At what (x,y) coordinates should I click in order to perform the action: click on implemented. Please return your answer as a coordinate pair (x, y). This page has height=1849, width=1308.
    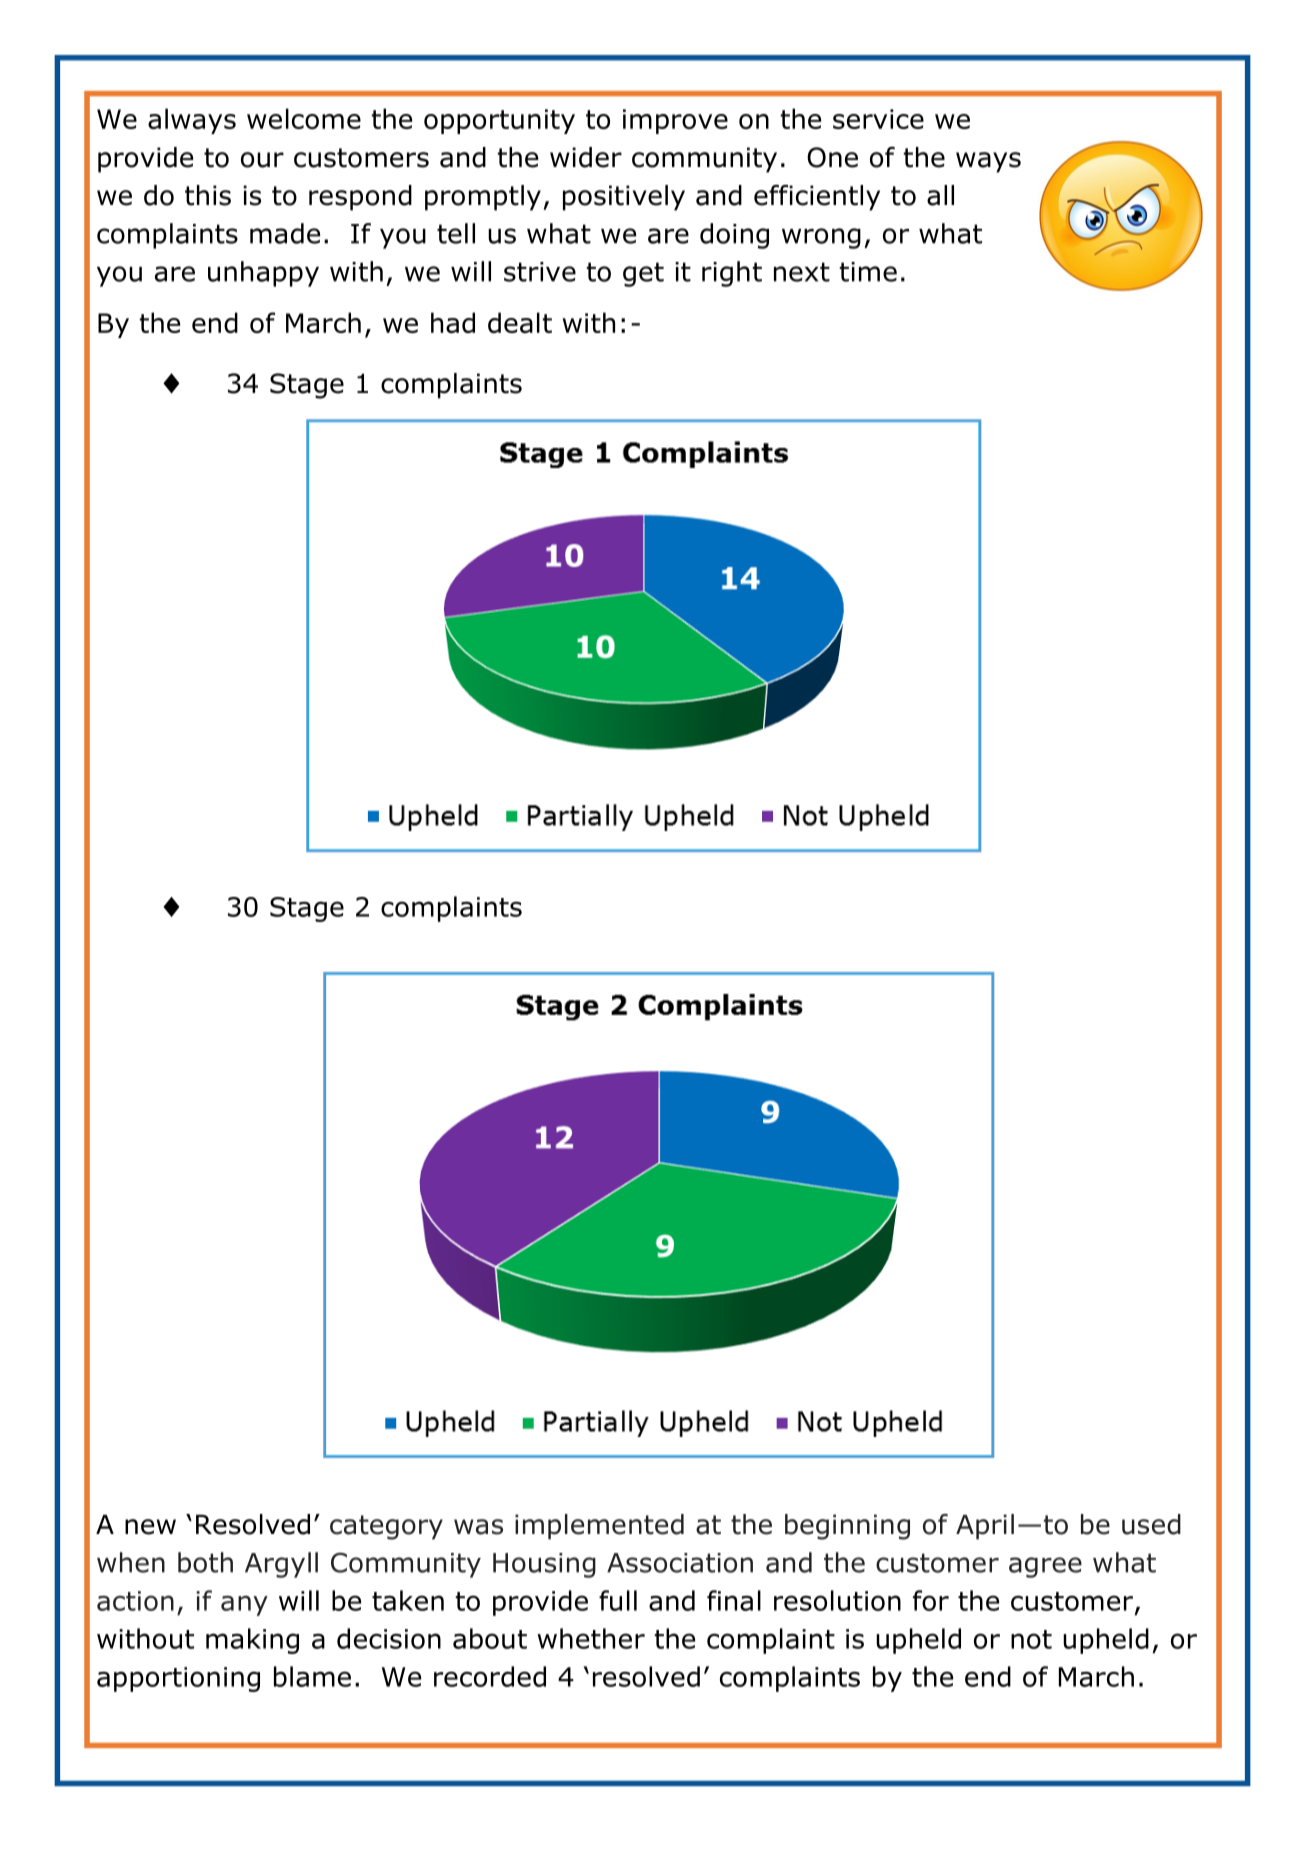
    Looking at the image, I should click on (599, 1527).
